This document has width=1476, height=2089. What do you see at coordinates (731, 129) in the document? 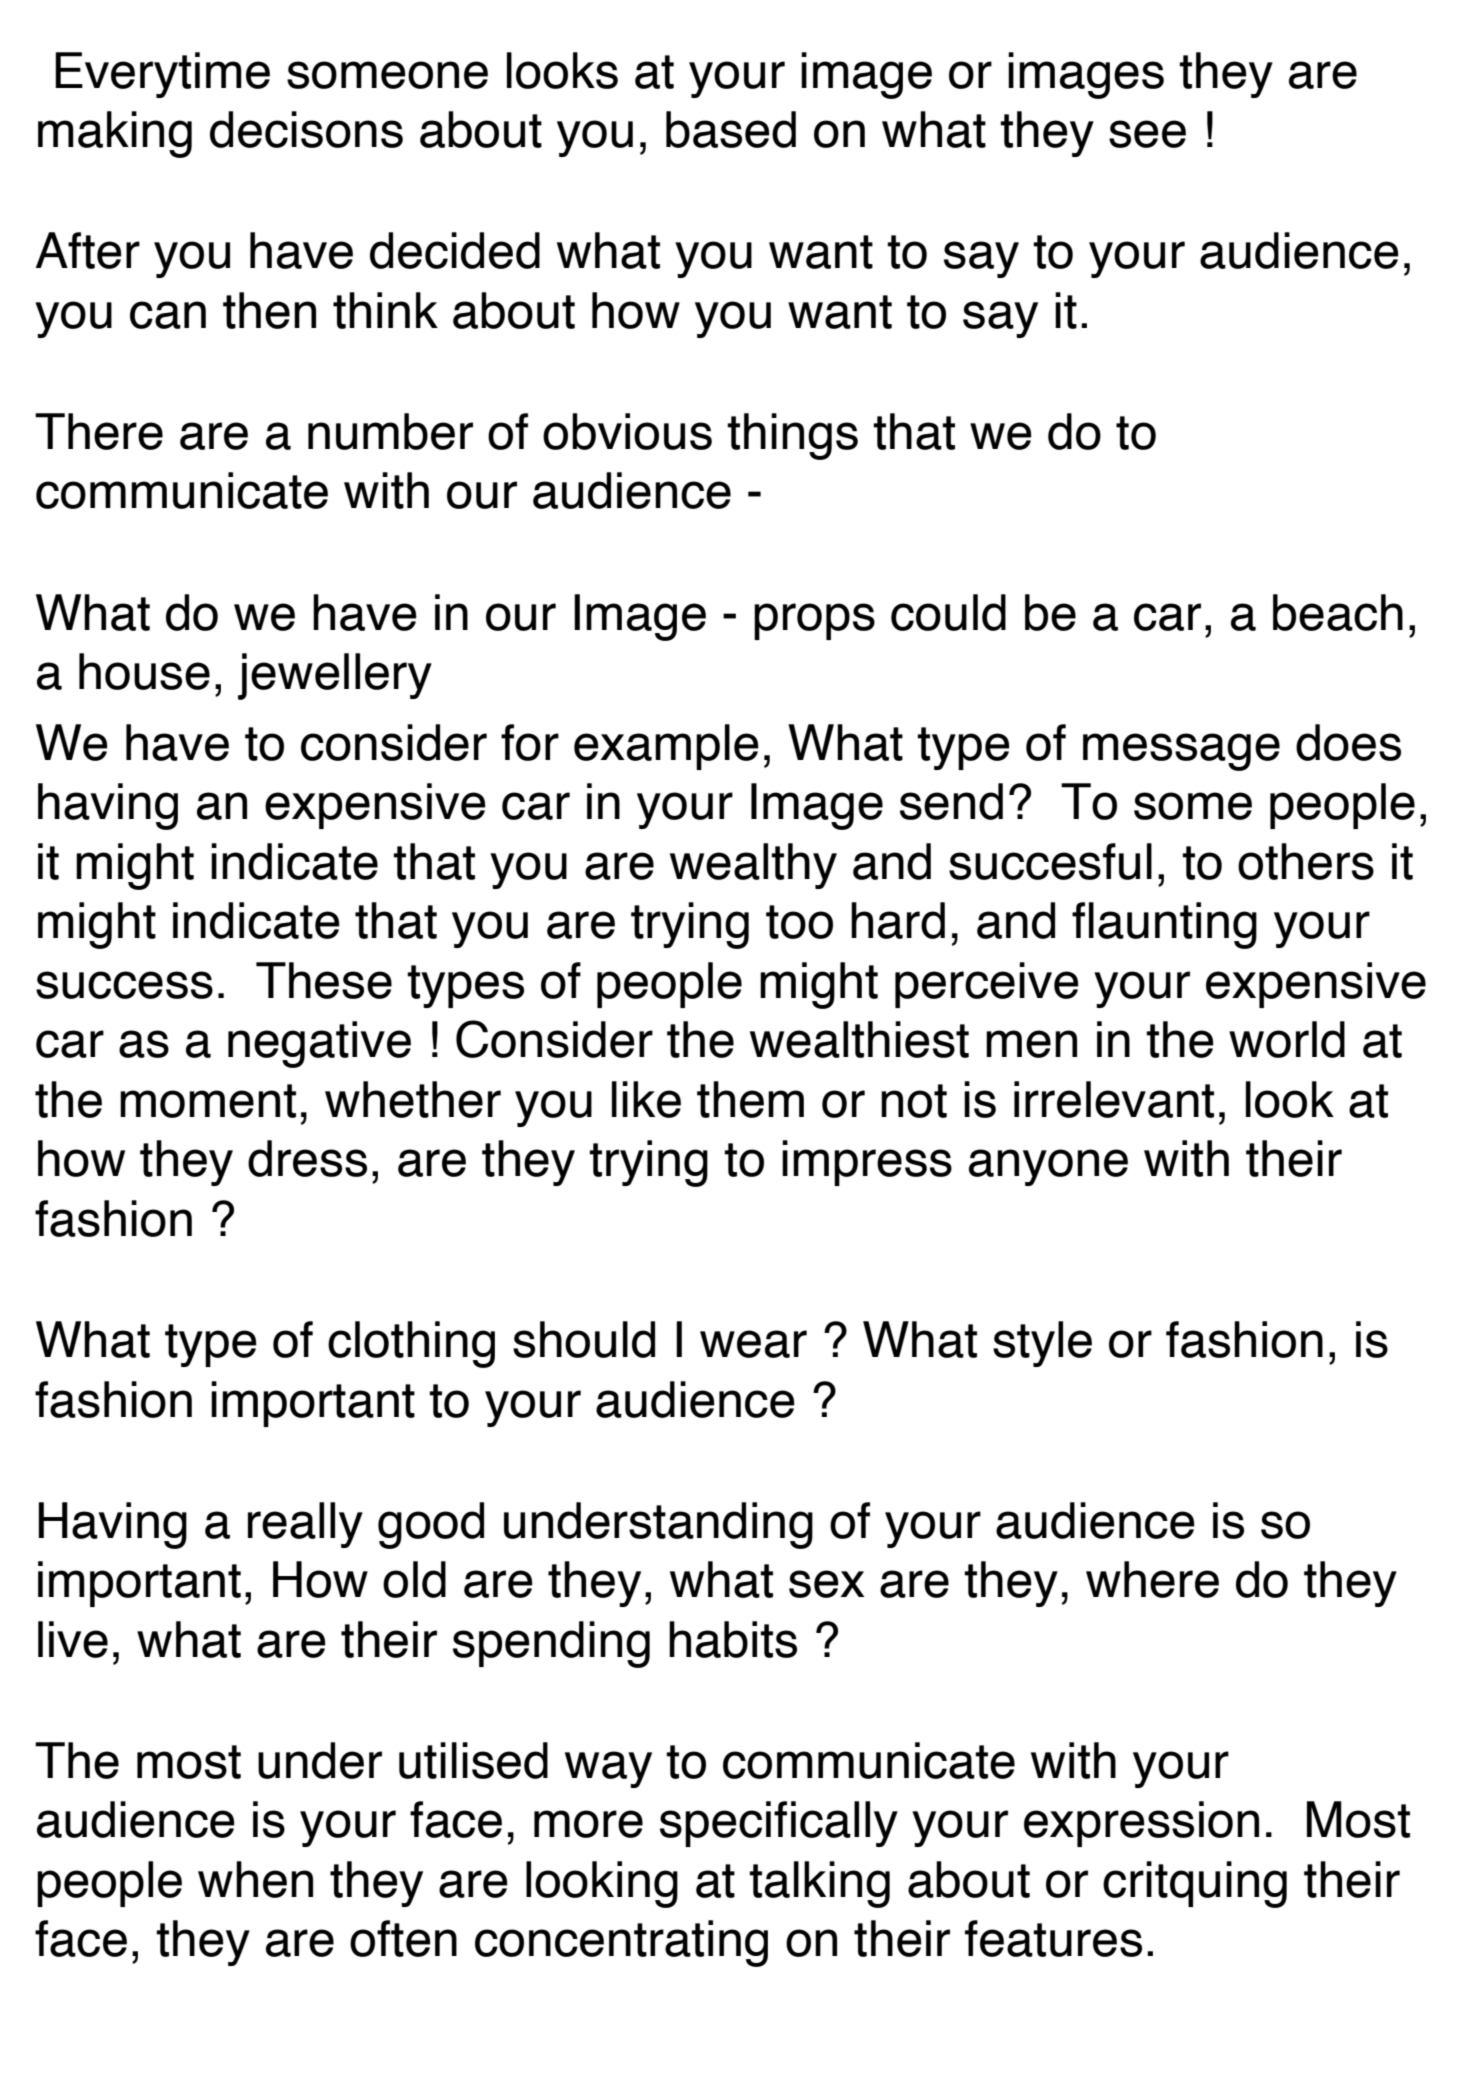
I see `based` at bounding box center [731, 129].
